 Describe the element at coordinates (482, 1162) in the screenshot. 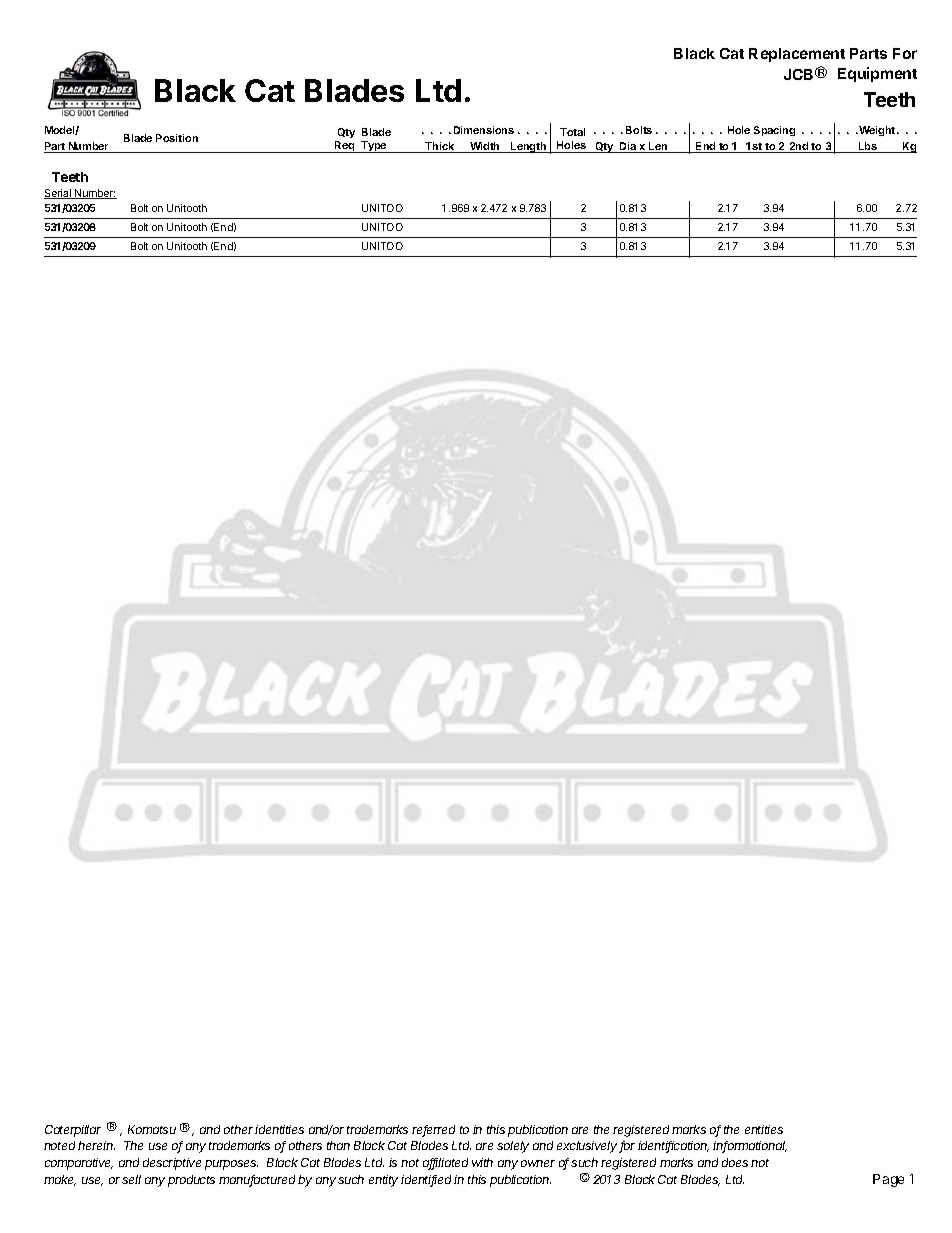

I see `with` at that location.
